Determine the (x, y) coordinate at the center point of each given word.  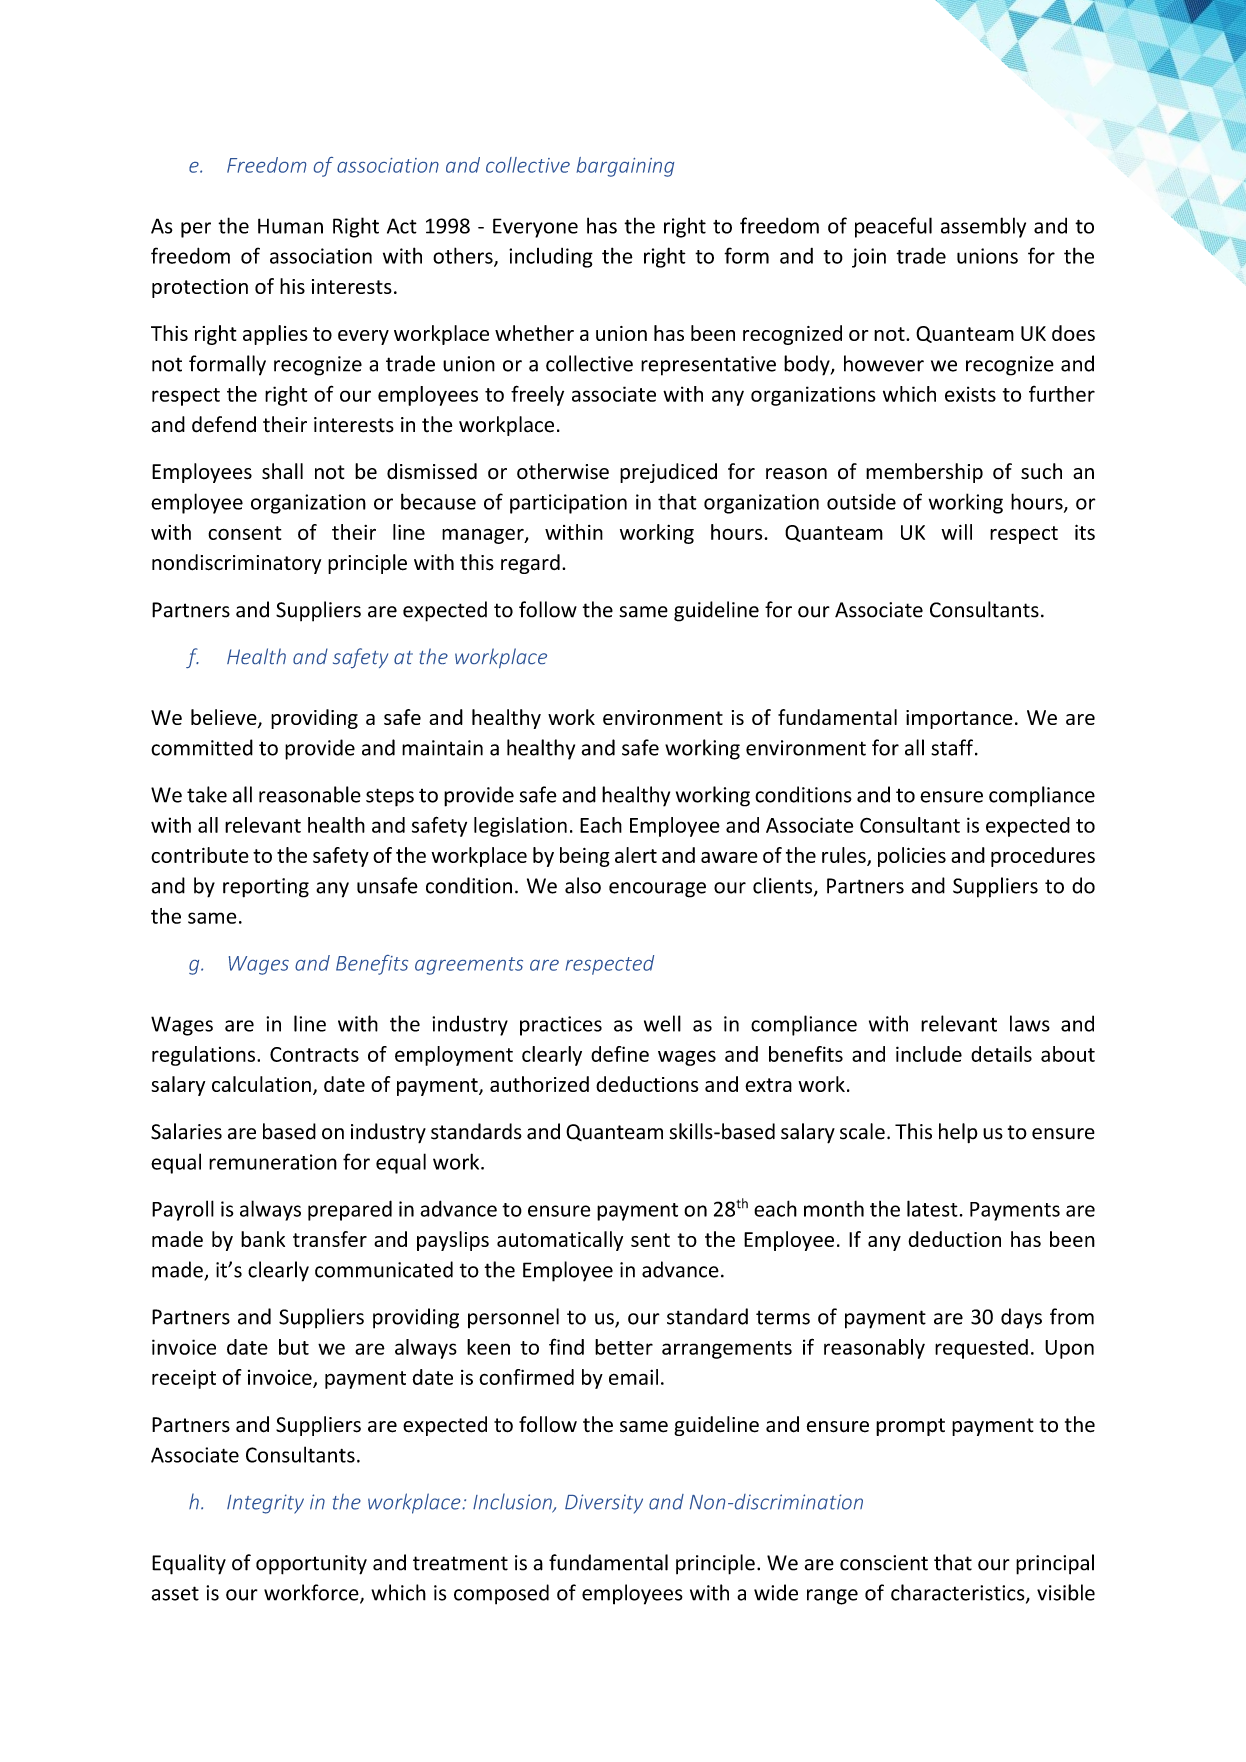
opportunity (311, 1565)
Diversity (604, 1504)
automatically (560, 1241)
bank (263, 1239)
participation (568, 504)
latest (932, 1208)
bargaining (625, 167)
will (956, 532)
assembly (983, 227)
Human (290, 226)
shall (282, 471)
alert (636, 855)
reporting (266, 888)
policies (912, 857)
